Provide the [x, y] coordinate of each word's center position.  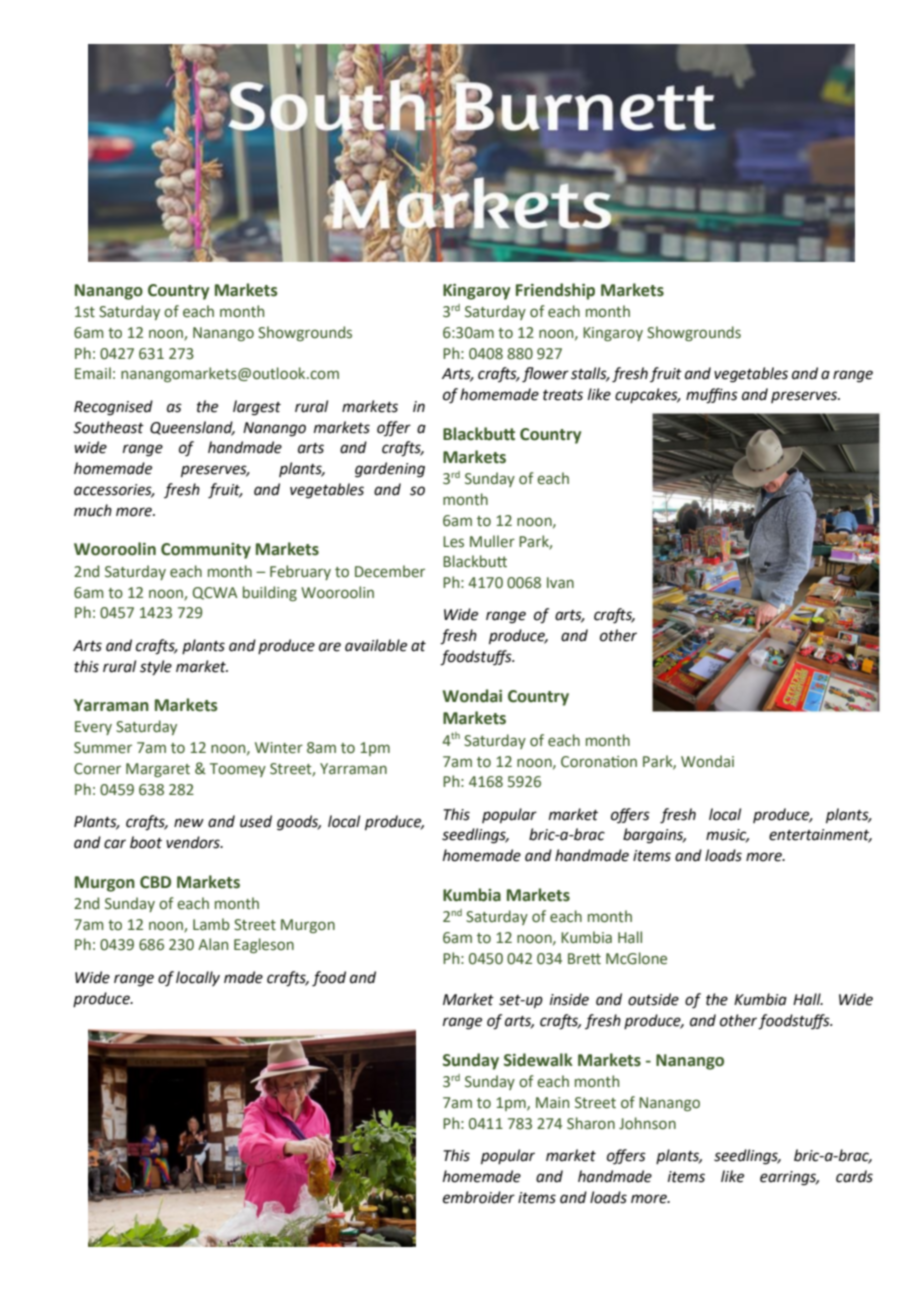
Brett [584, 959]
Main [552, 1103]
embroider [479, 1197]
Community [206, 551]
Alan [213, 944]
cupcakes [647, 395]
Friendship [555, 291]
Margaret [158, 770]
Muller [492, 541]
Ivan [560, 582]
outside [653, 999]
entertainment [820, 836]
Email [93, 373]
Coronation [599, 762]
